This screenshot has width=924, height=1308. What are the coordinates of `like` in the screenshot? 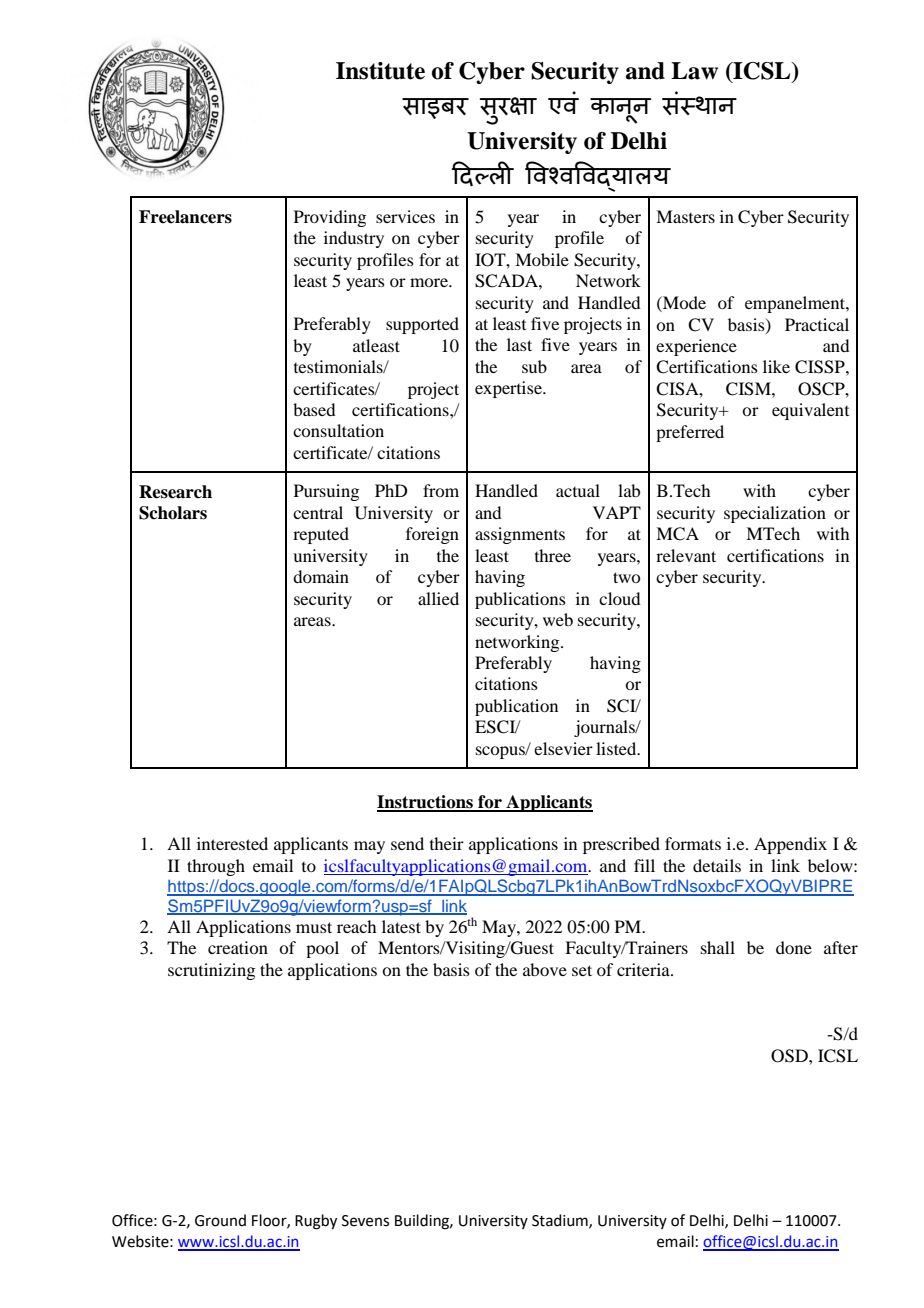 It's located at (776, 366).
